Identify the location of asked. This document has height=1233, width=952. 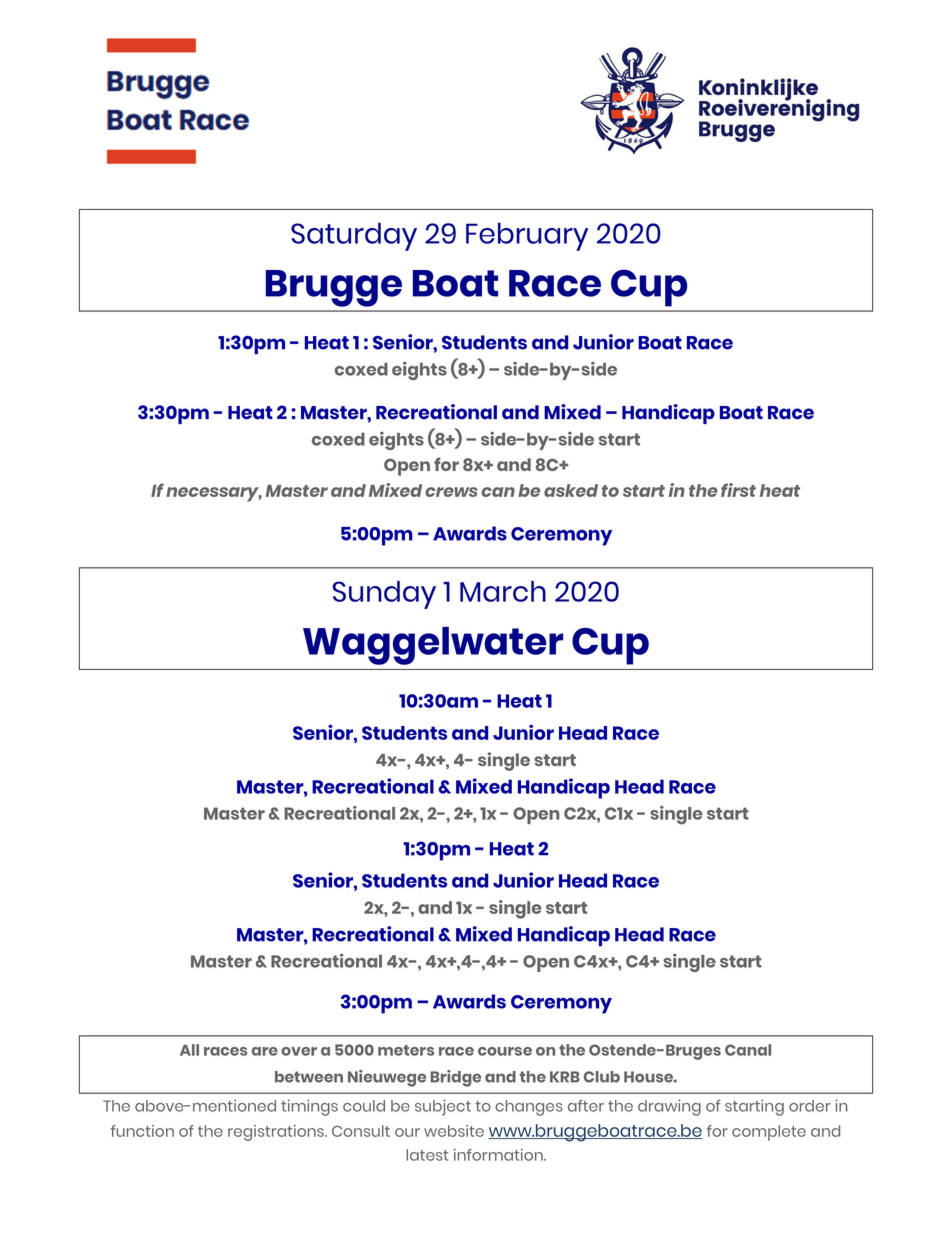
(571, 490).
